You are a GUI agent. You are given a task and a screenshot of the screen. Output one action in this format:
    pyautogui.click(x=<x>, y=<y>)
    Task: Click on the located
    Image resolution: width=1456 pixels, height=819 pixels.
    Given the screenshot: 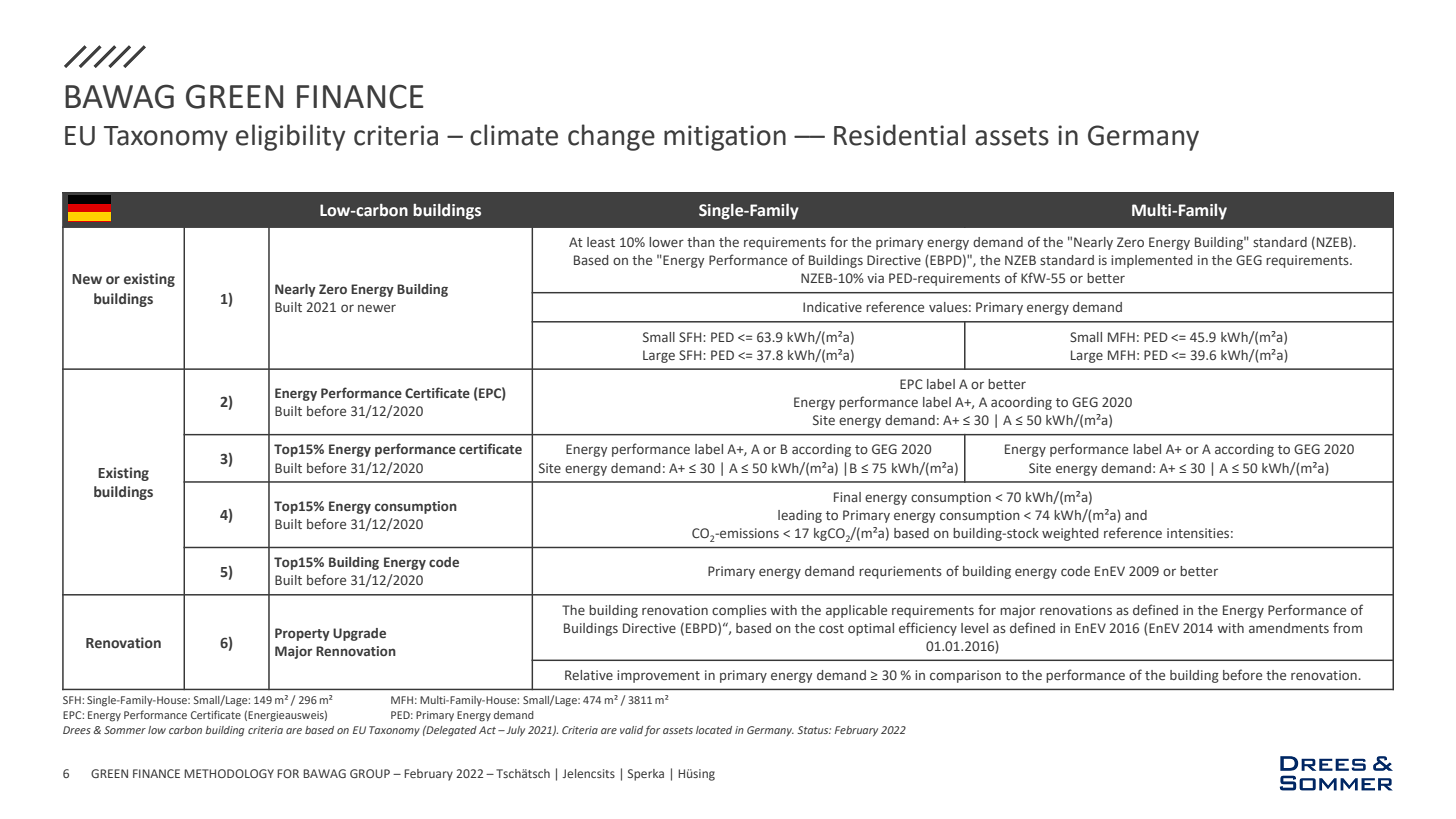 What is the action you would take?
    pyautogui.click(x=714, y=730)
